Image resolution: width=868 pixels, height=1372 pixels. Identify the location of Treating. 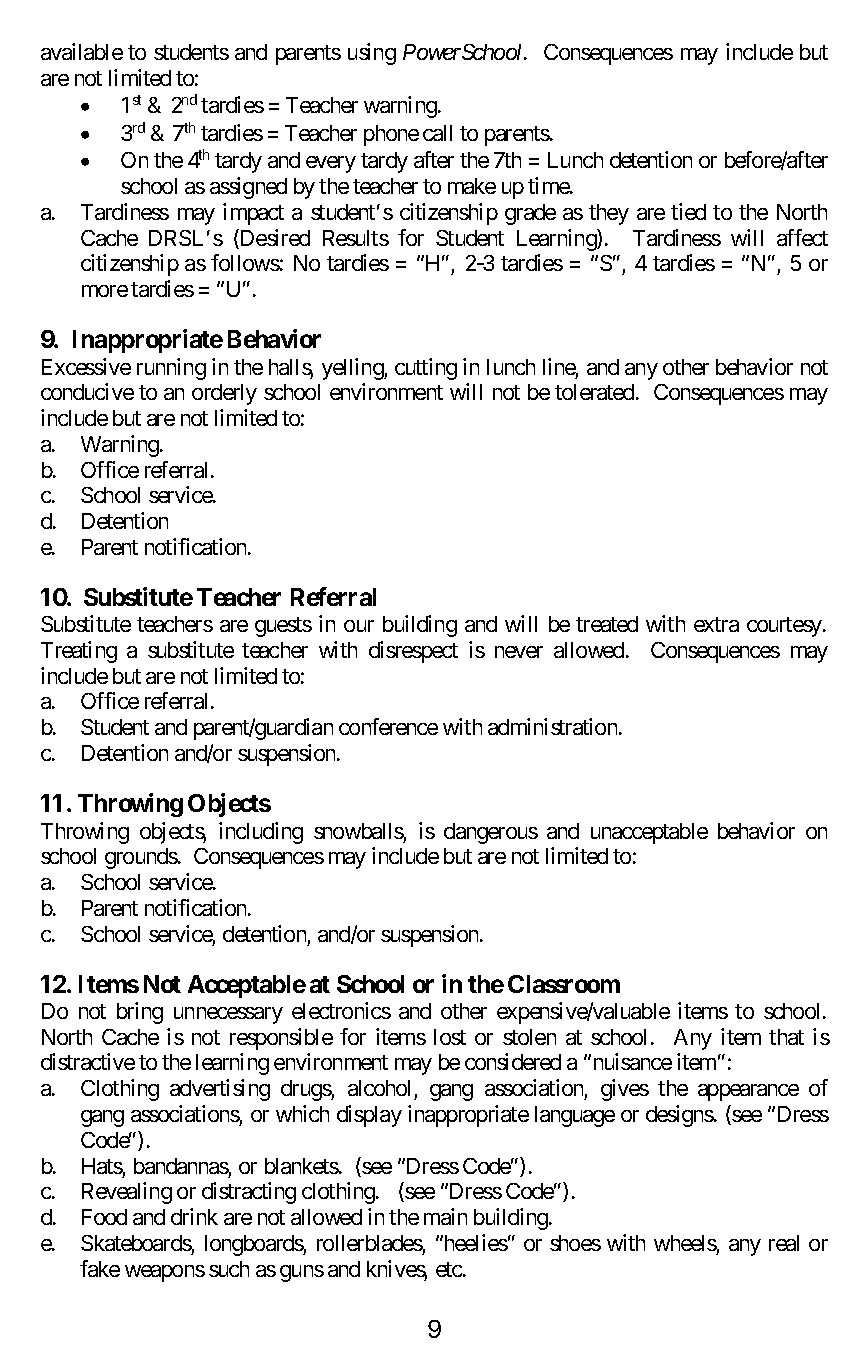
(79, 652).
